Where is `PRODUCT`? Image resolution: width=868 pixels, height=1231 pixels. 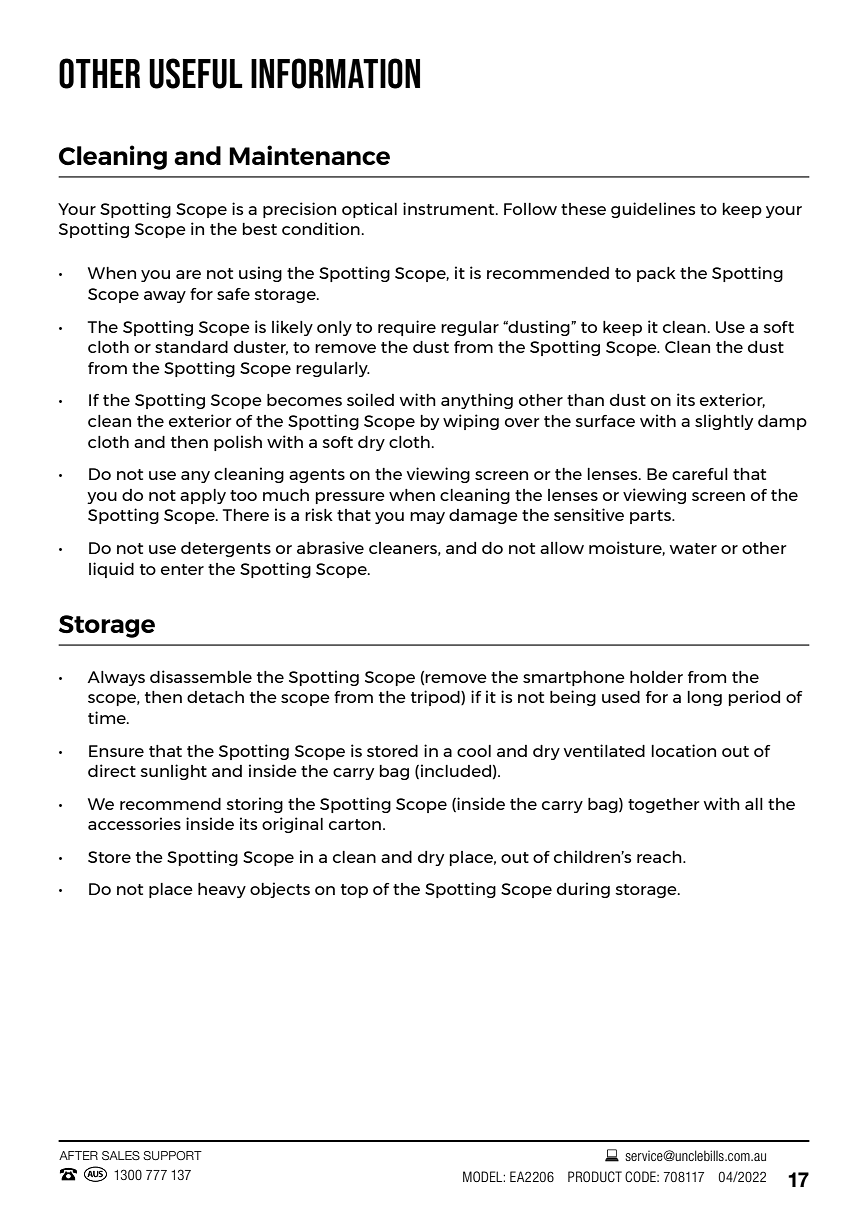
PRODUCT is located at coordinates (595, 1176).
